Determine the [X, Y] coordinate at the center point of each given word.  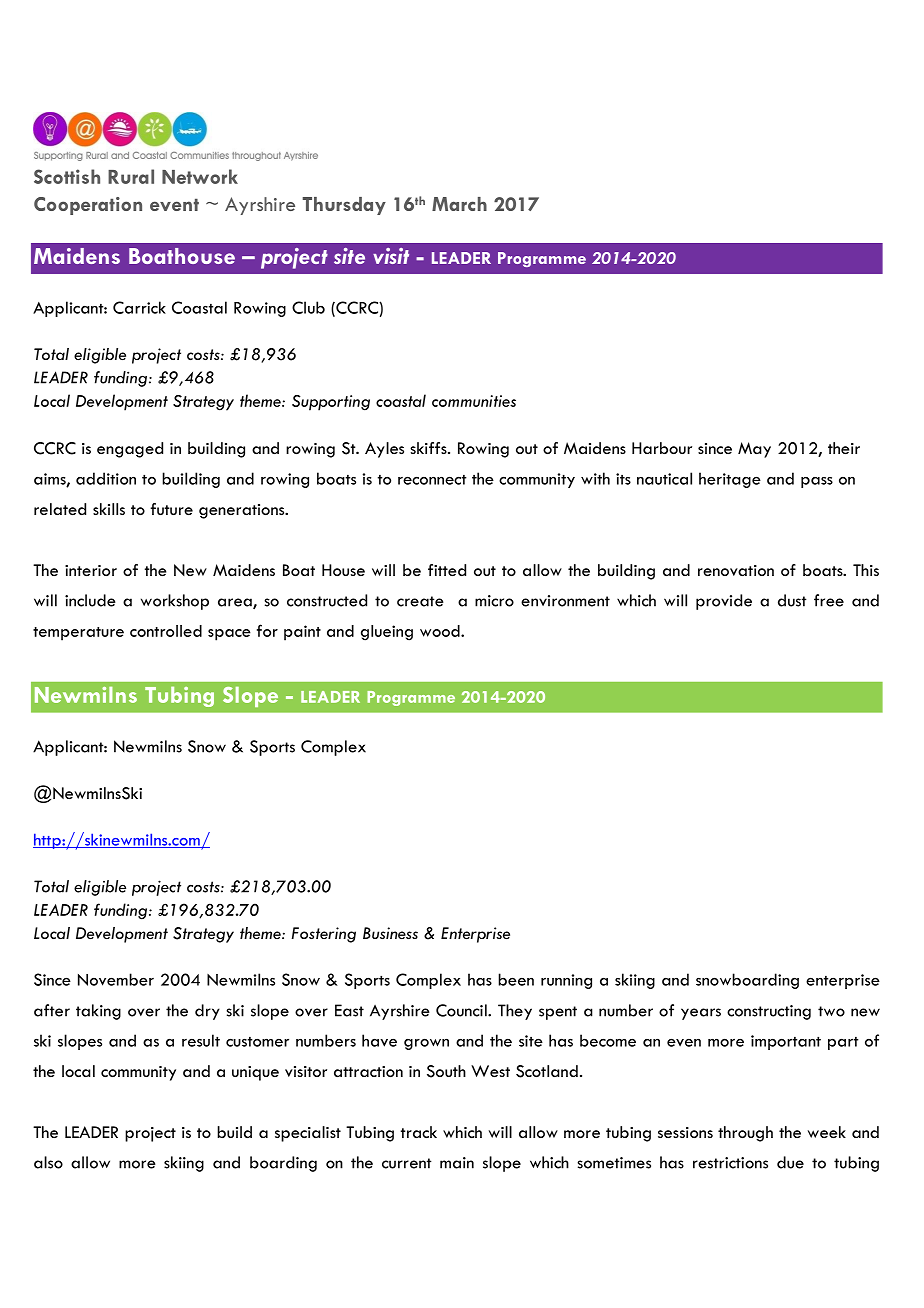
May [754, 450]
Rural [131, 176]
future [171, 509]
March [459, 204]
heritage [730, 480]
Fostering [324, 935]
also [48, 1162]
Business [390, 933]
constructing [769, 1012]
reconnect [432, 480]
